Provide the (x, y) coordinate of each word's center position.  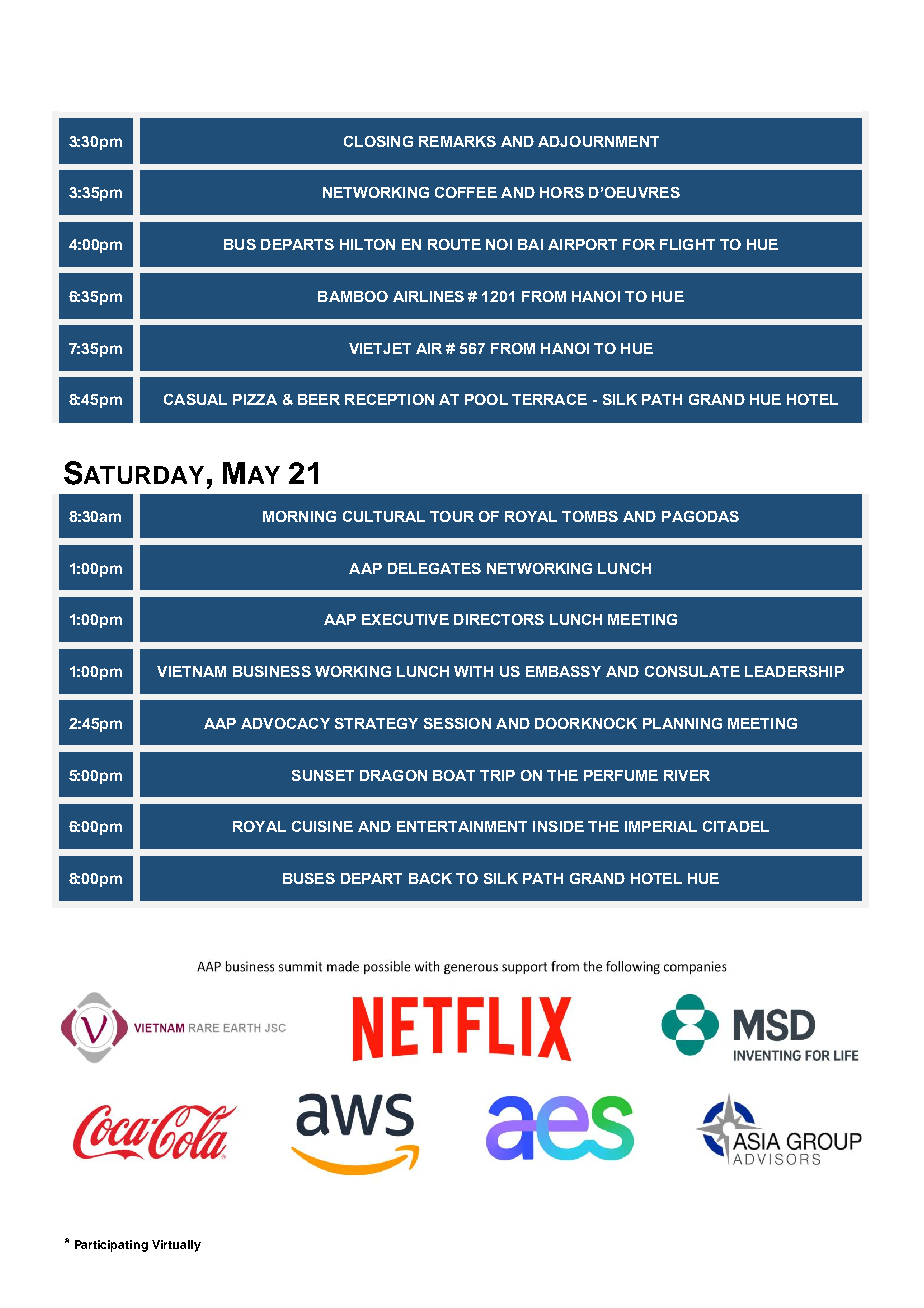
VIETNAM (191, 671)
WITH (473, 671)
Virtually (176, 1246)
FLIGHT (687, 244)
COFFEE (466, 192)
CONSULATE (692, 671)
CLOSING (378, 141)
